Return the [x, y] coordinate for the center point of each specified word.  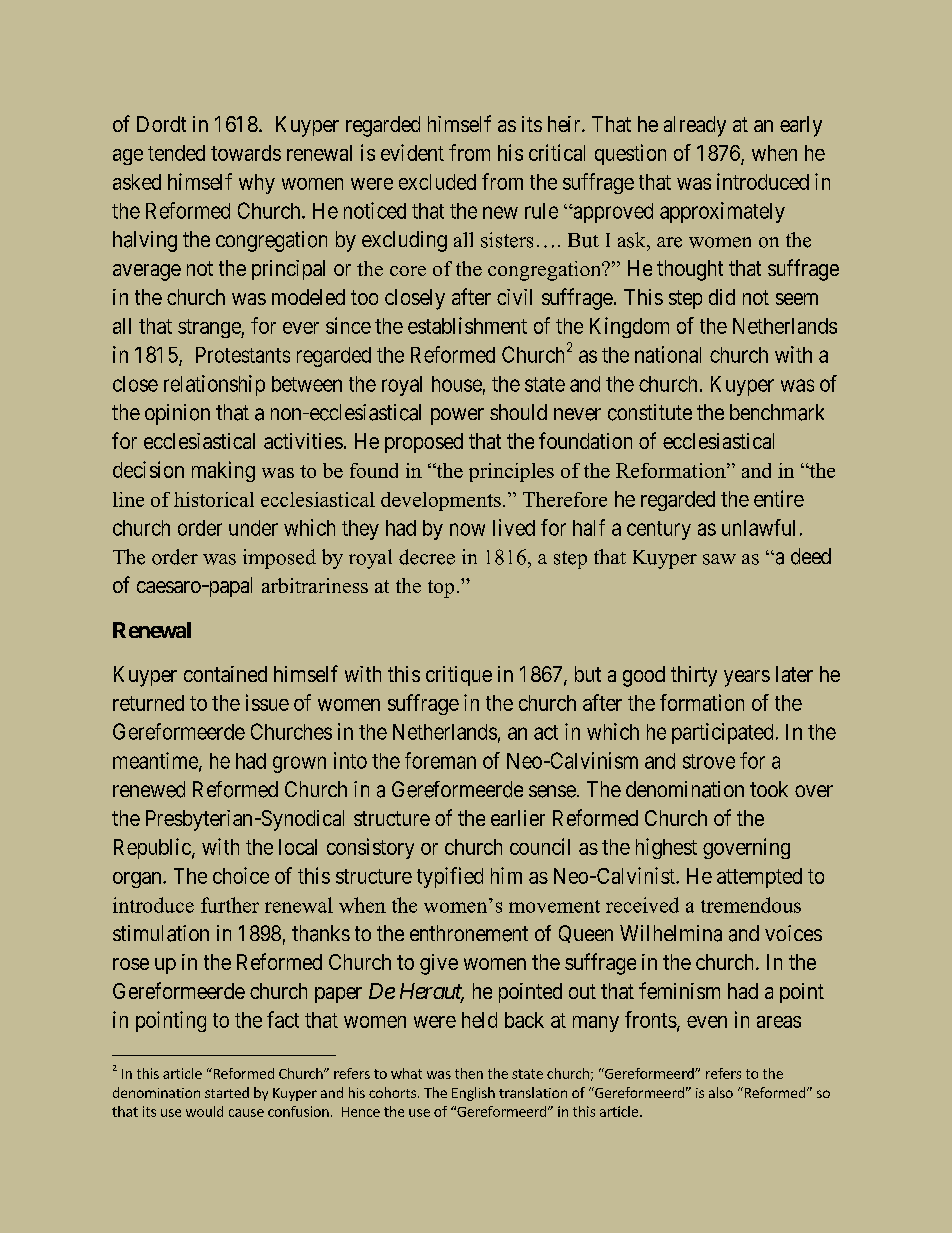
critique [459, 676]
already [695, 126]
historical [214, 499]
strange [210, 328]
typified [450, 877]
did [722, 297]
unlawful [758, 527]
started [227, 1092]
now [467, 529]
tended [176, 153]
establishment [467, 325]
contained [225, 674]
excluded [437, 182]
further [230, 905]
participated [722, 733]
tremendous [751, 905]
